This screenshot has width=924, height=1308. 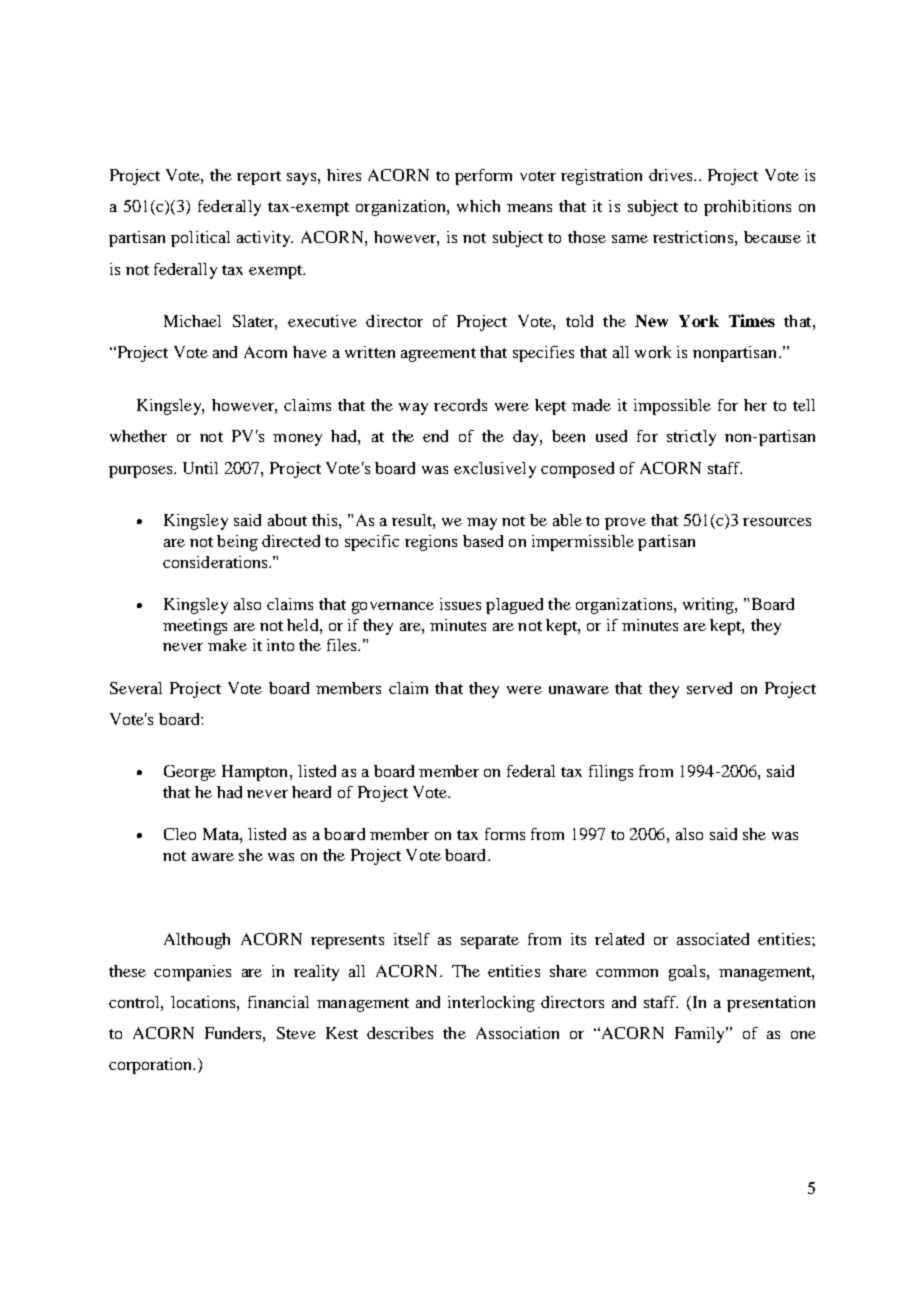 I want to click on political, so click(x=200, y=239).
